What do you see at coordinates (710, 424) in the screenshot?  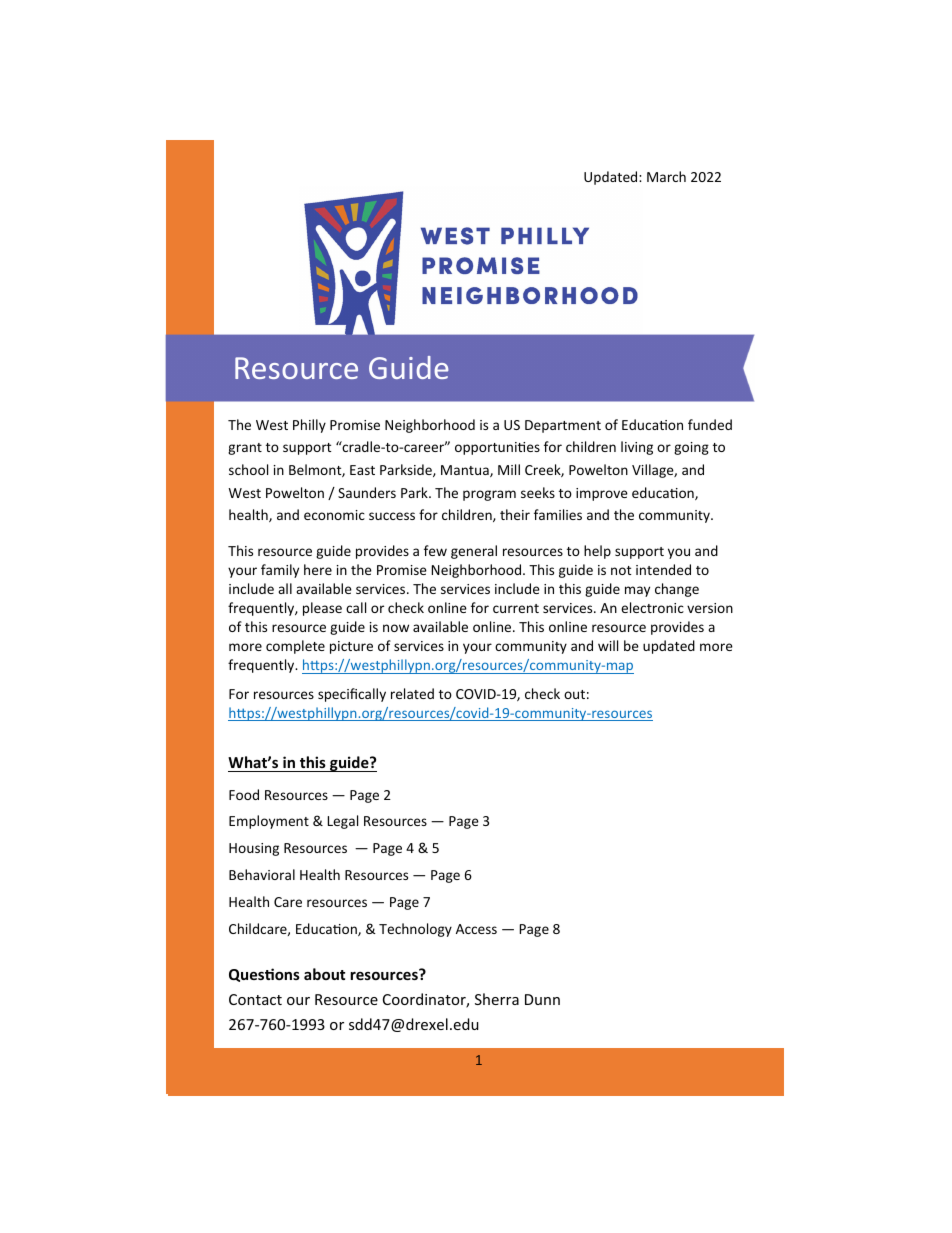 I see `funded` at bounding box center [710, 424].
